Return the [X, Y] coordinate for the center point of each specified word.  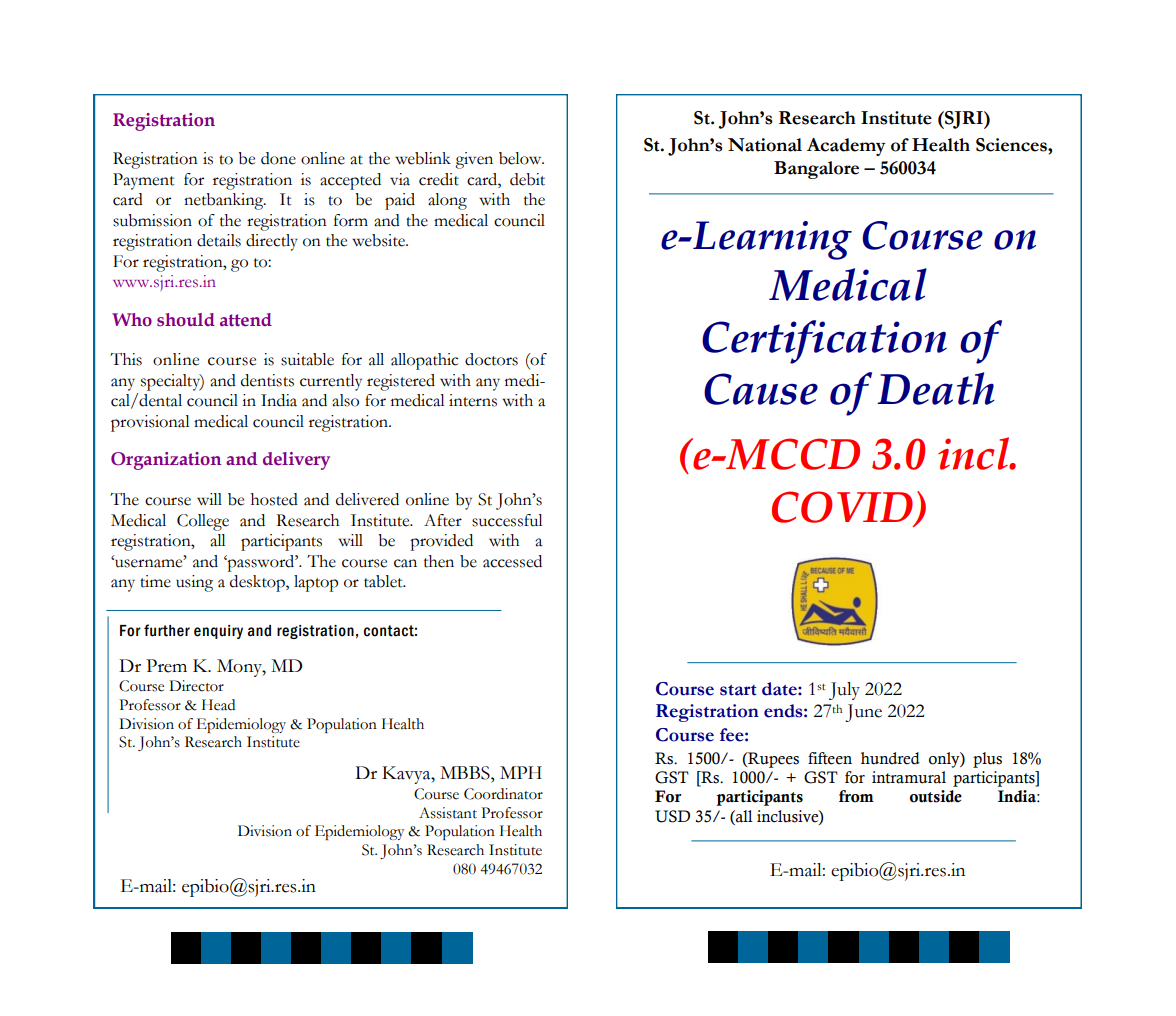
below [521, 158]
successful [507, 520]
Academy [846, 147]
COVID [843, 508]
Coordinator [503, 794]
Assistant [448, 813]
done [278, 158]
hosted [274, 499]
